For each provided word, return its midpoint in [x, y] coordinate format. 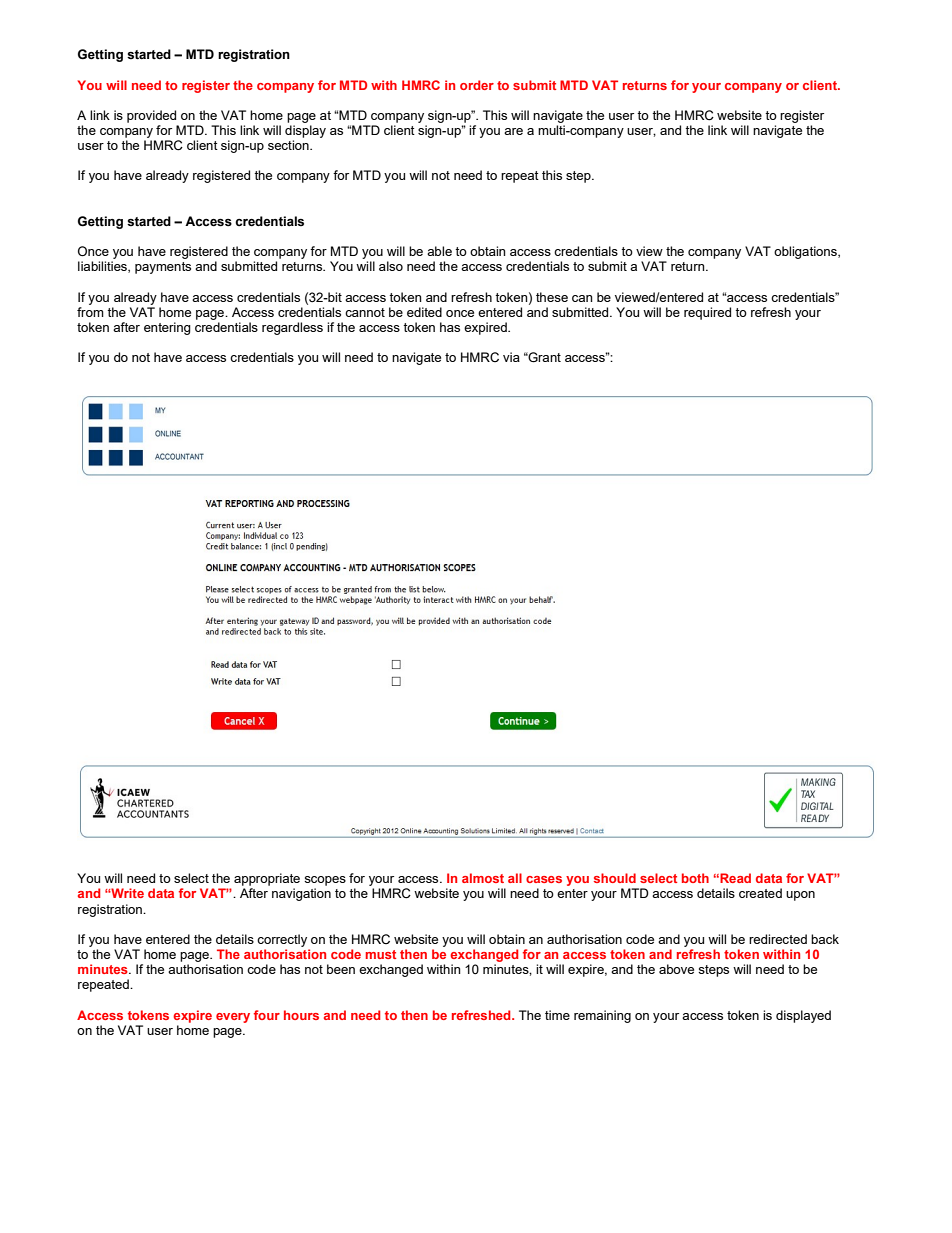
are [513, 131]
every [233, 1018]
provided [151, 116]
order [477, 85]
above [676, 969]
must [381, 954]
